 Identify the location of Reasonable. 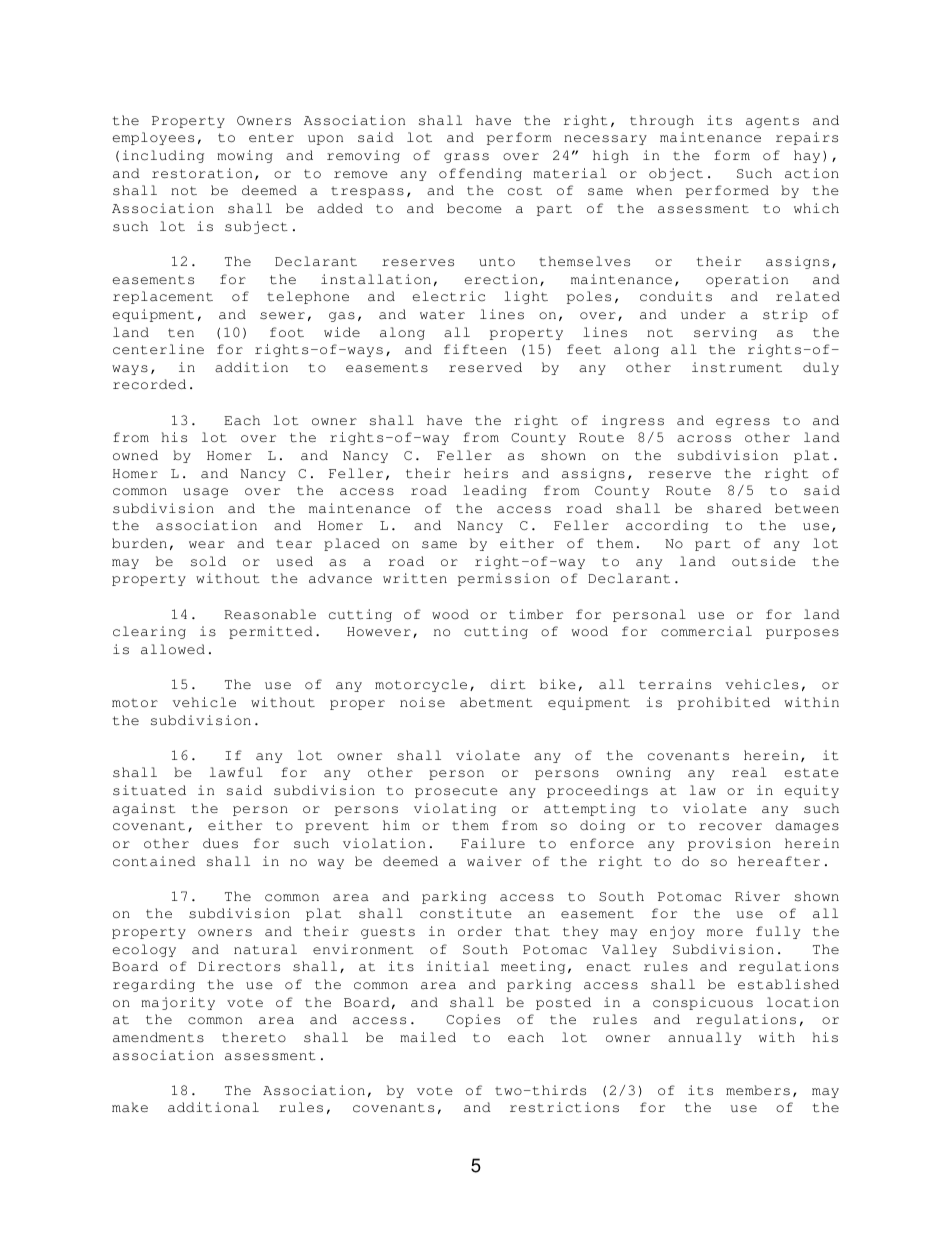
(270, 614).
